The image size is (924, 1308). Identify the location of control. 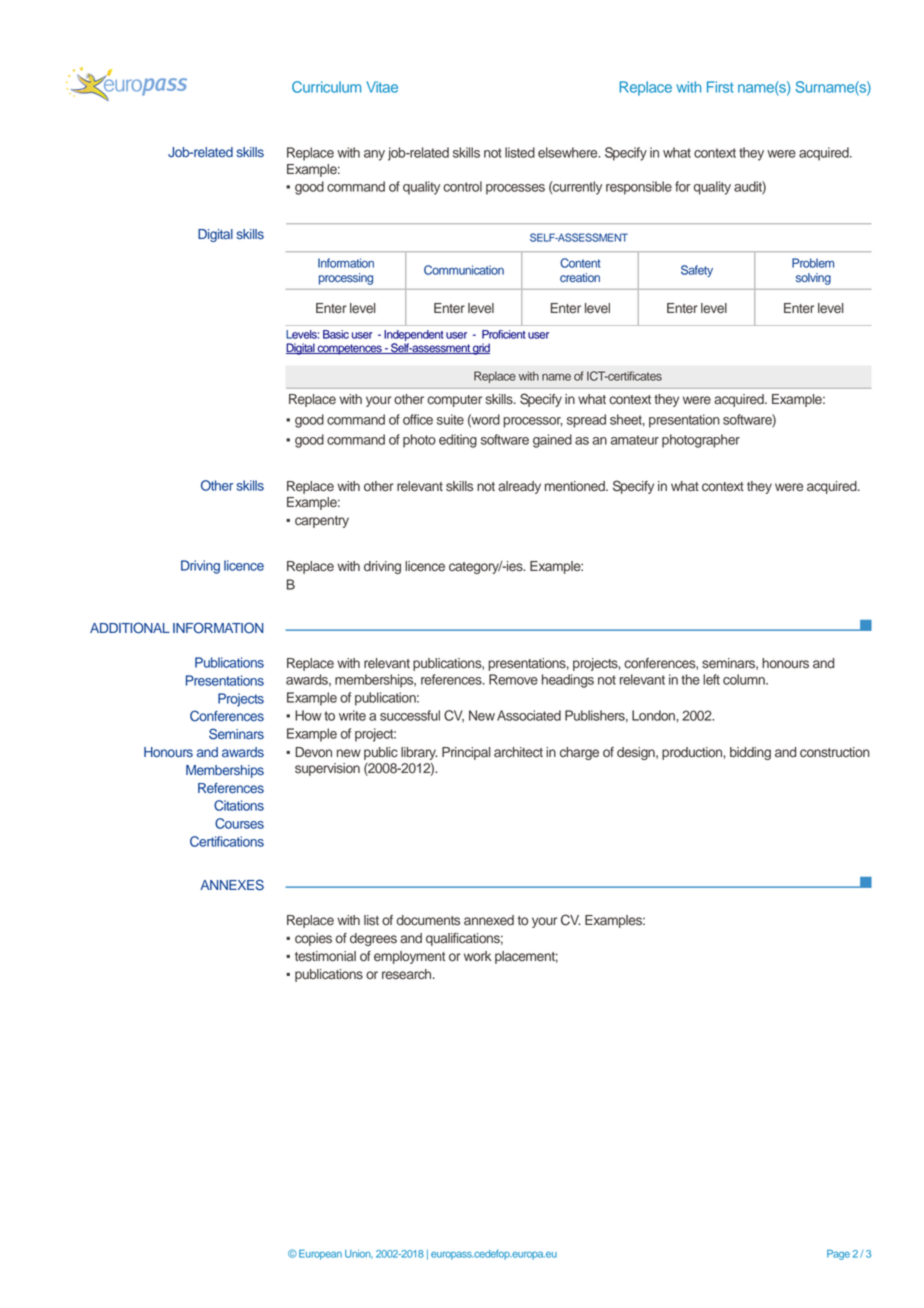
(462, 186).
